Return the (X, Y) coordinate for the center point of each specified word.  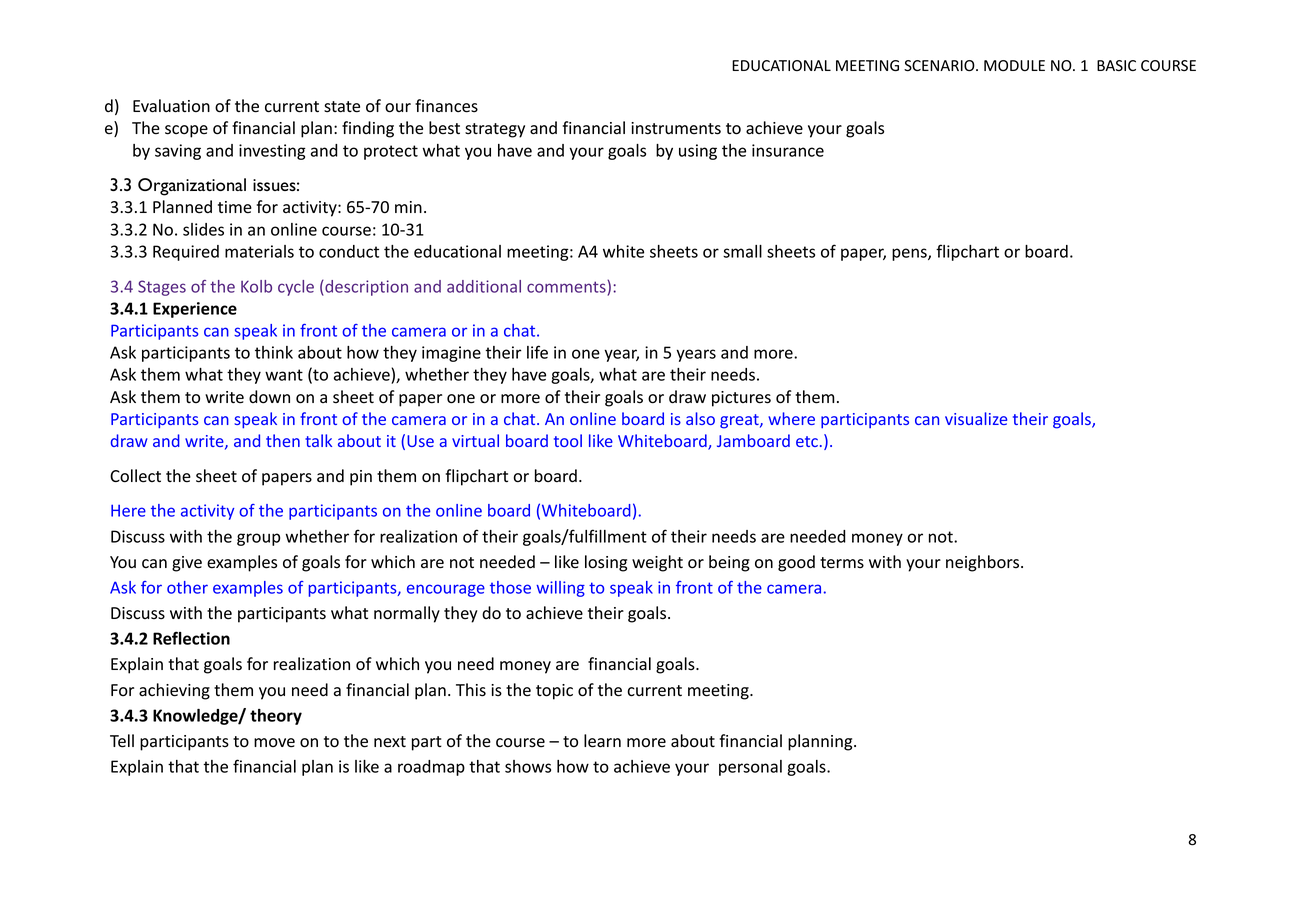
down (269, 397)
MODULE (1014, 65)
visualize (976, 418)
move (274, 743)
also (700, 418)
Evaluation (171, 106)
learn (602, 741)
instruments (676, 128)
